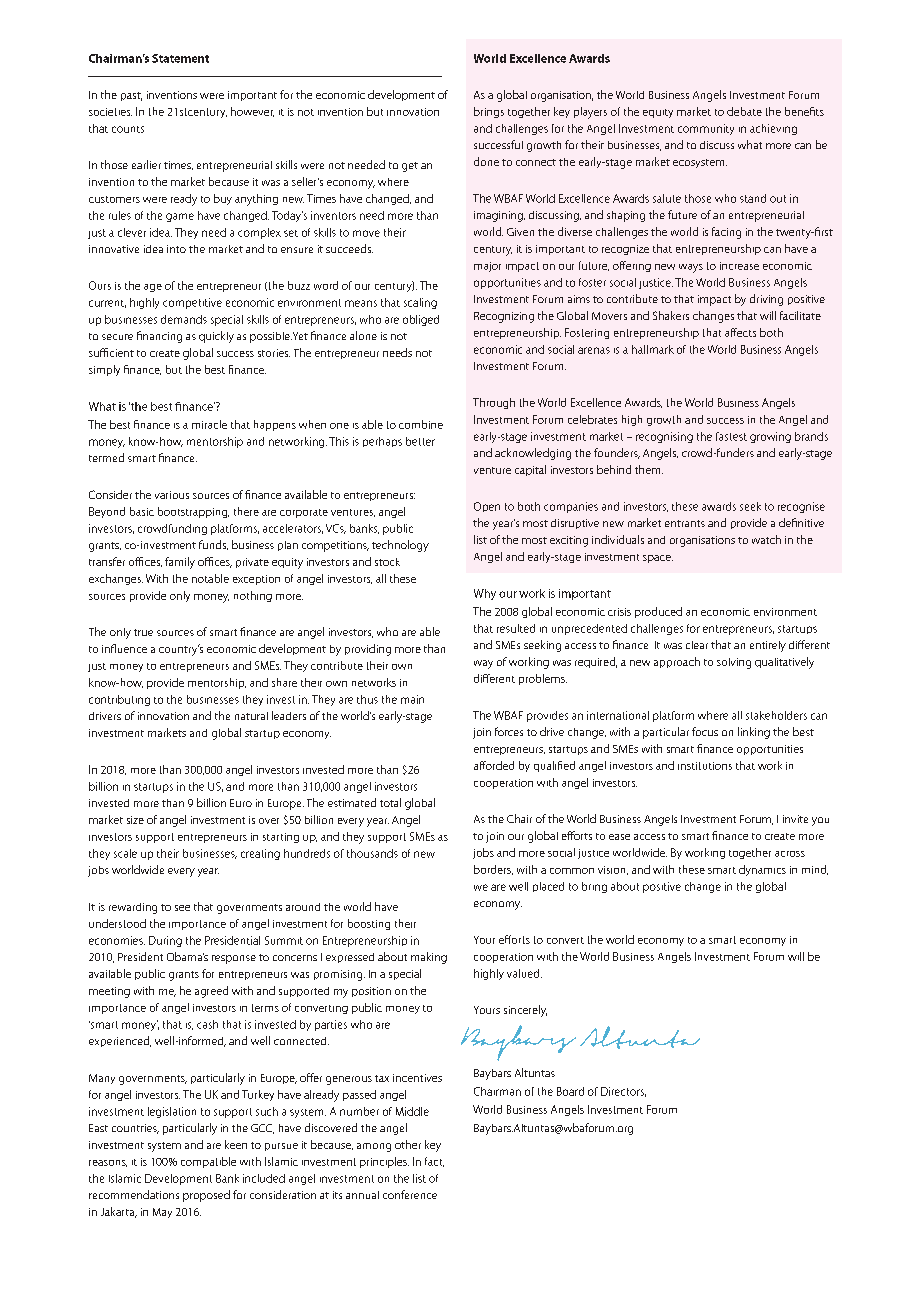 The width and height of the screenshot is (924, 1308). What do you see at coordinates (165, 941) in the screenshot?
I see `During` at bounding box center [165, 941].
